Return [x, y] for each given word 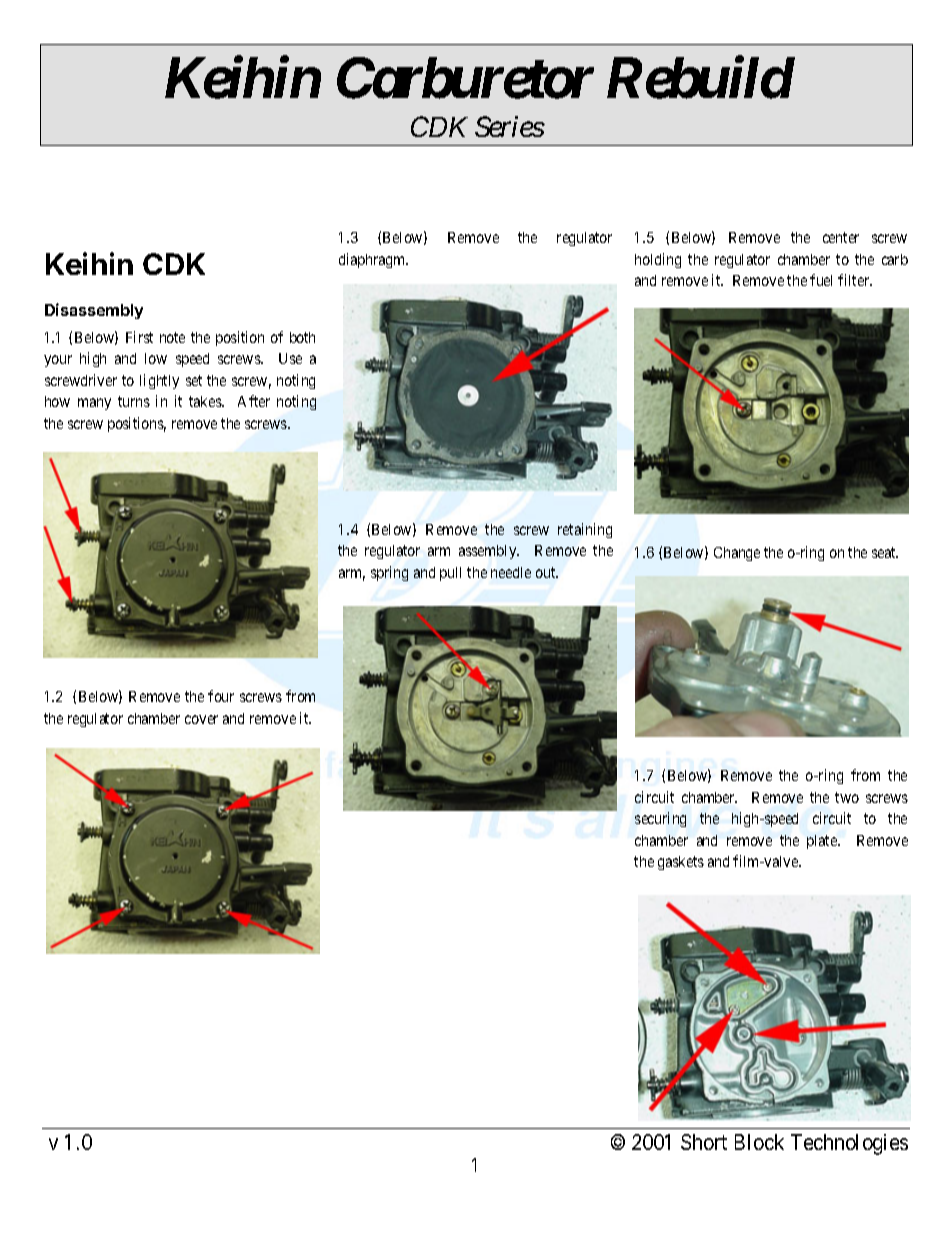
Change [737, 554]
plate [823, 842]
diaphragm [373, 260]
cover [201, 719]
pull [450, 574]
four [221, 696]
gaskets [681, 863]
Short [704, 1142]
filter [855, 280]
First [139, 337]
